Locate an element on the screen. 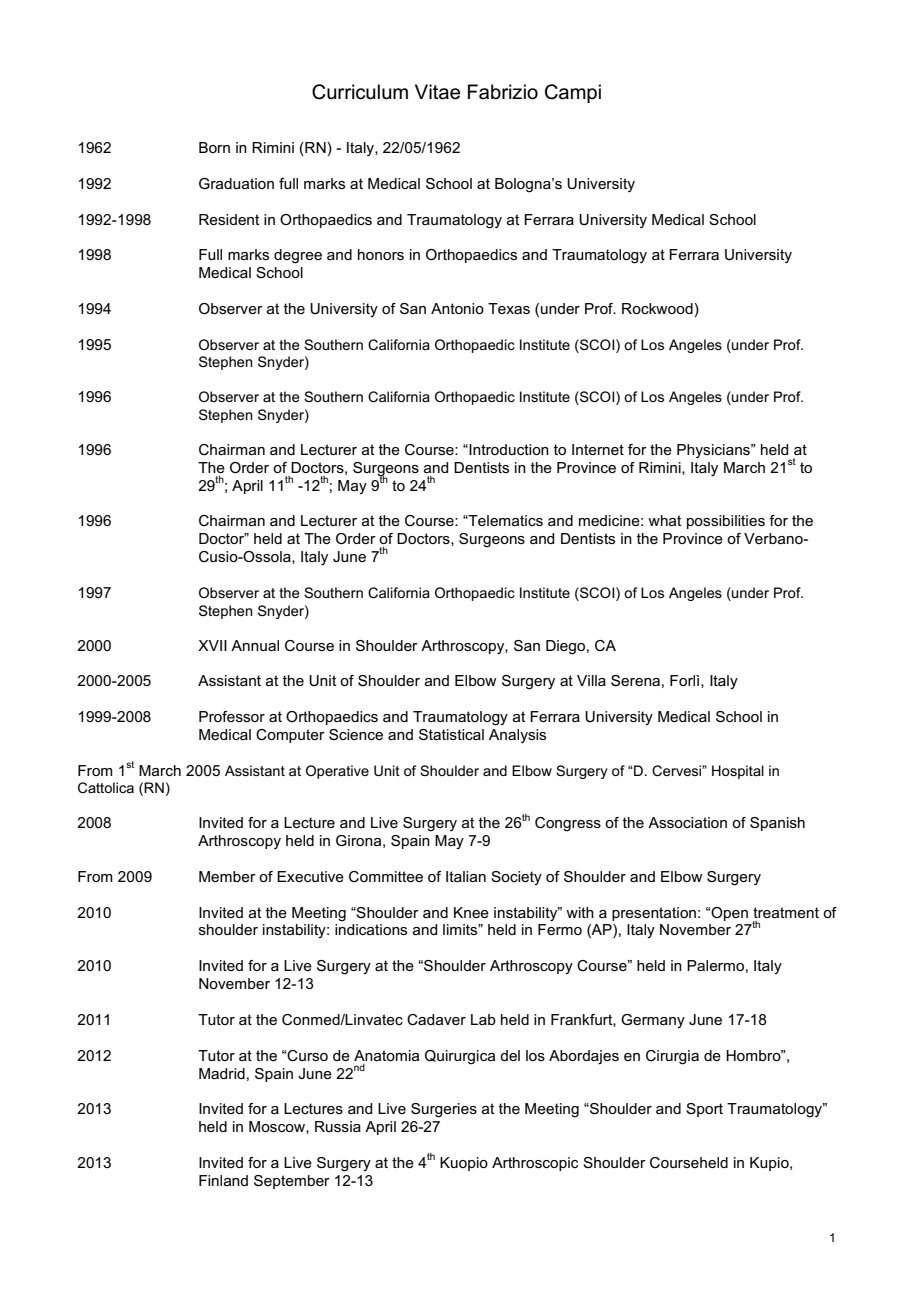  Physicians is located at coordinates (715, 451).
